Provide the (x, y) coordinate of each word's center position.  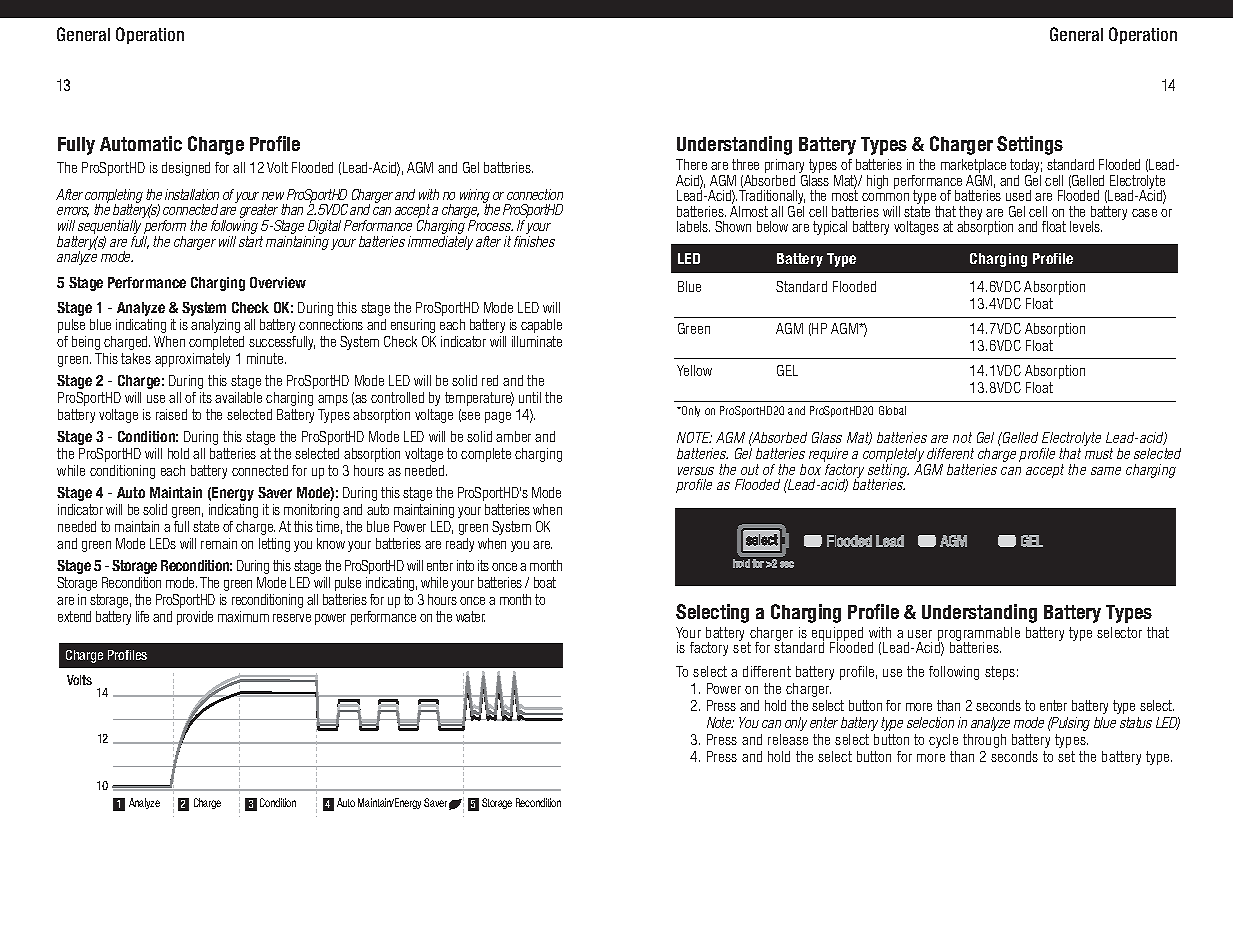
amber (513, 436)
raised (171, 414)
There (691, 164)
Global (892, 410)
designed (186, 169)
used (1018, 195)
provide (195, 618)
